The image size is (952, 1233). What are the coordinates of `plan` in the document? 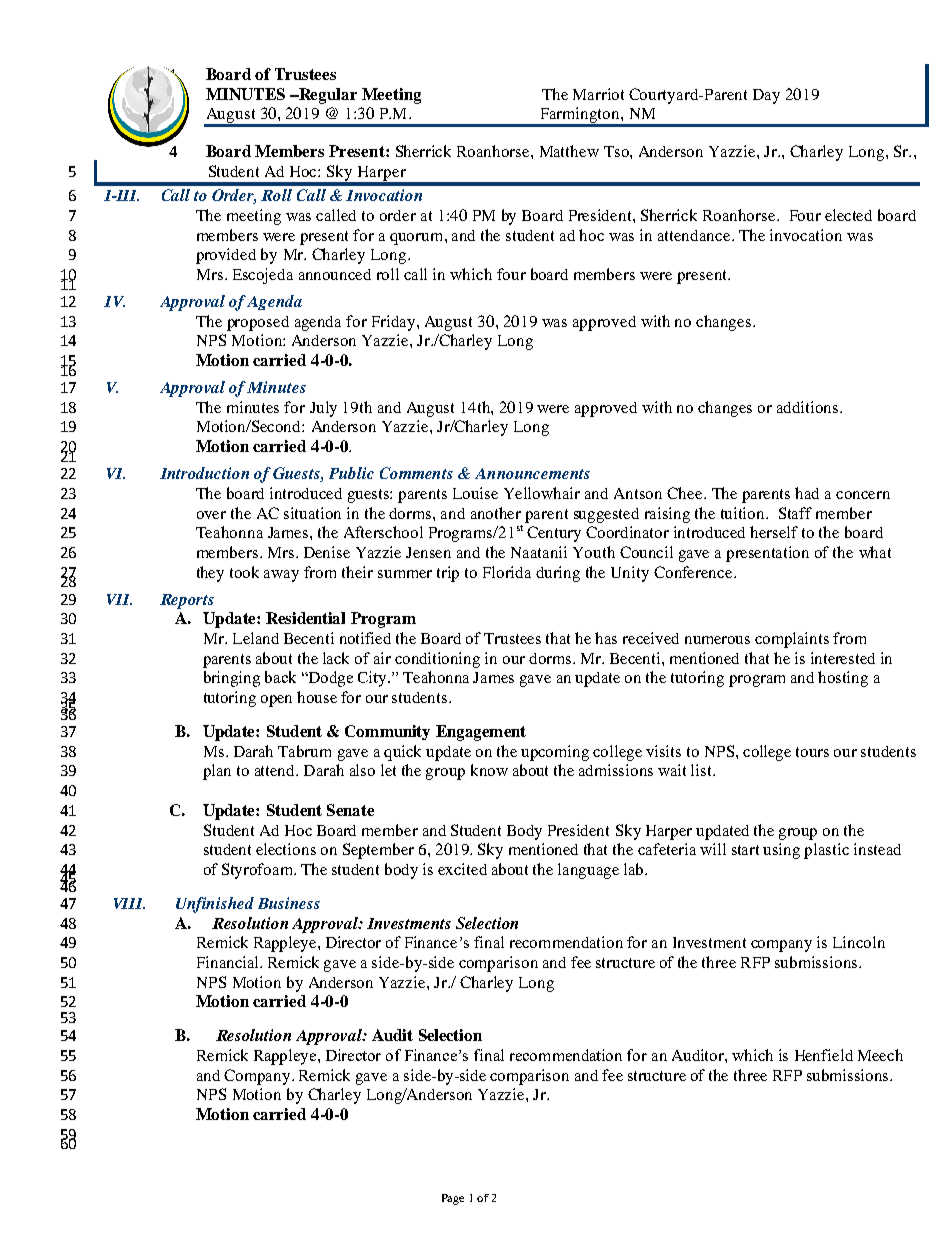 It's located at (217, 772).
